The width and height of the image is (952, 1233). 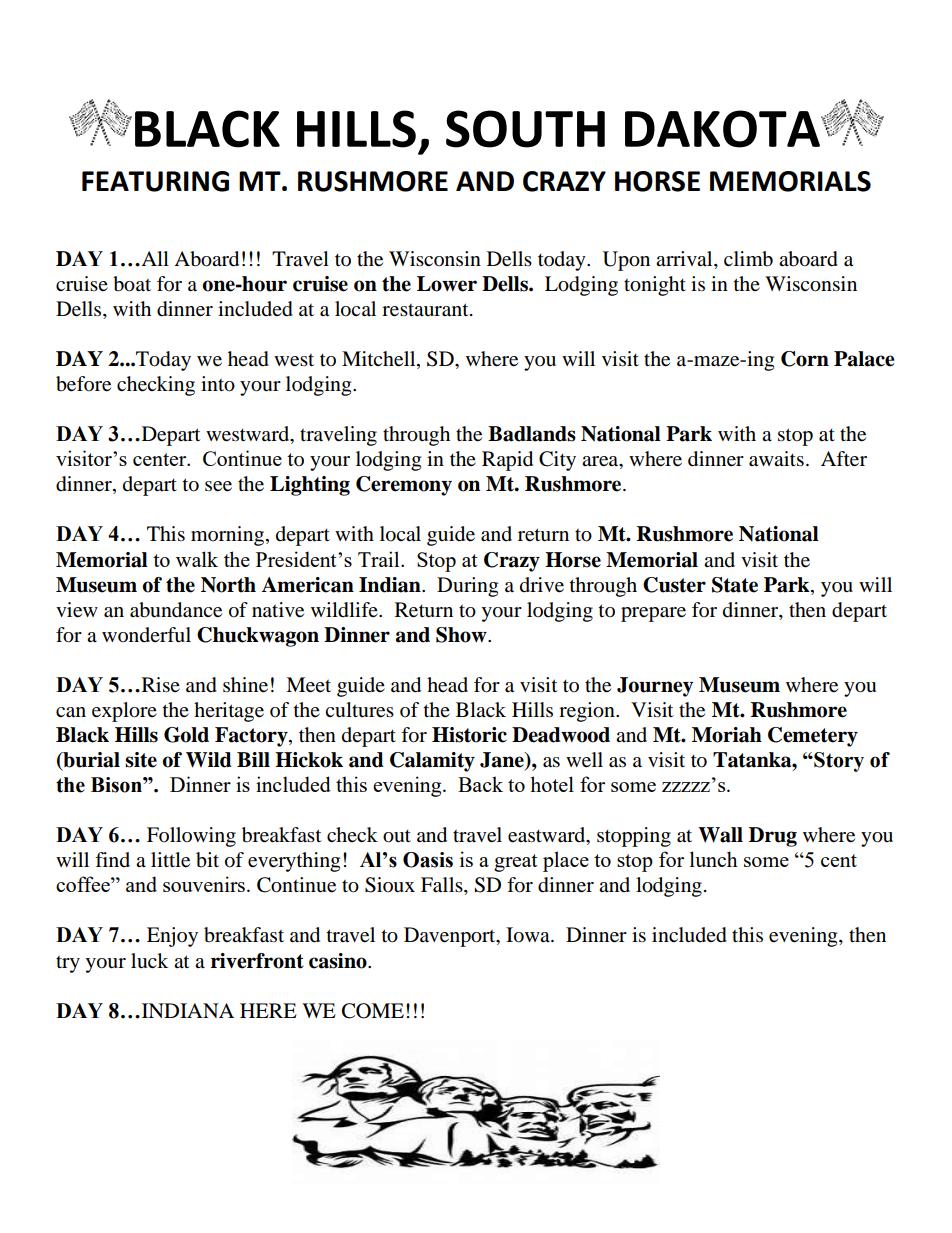 I want to click on luck, so click(x=149, y=961).
